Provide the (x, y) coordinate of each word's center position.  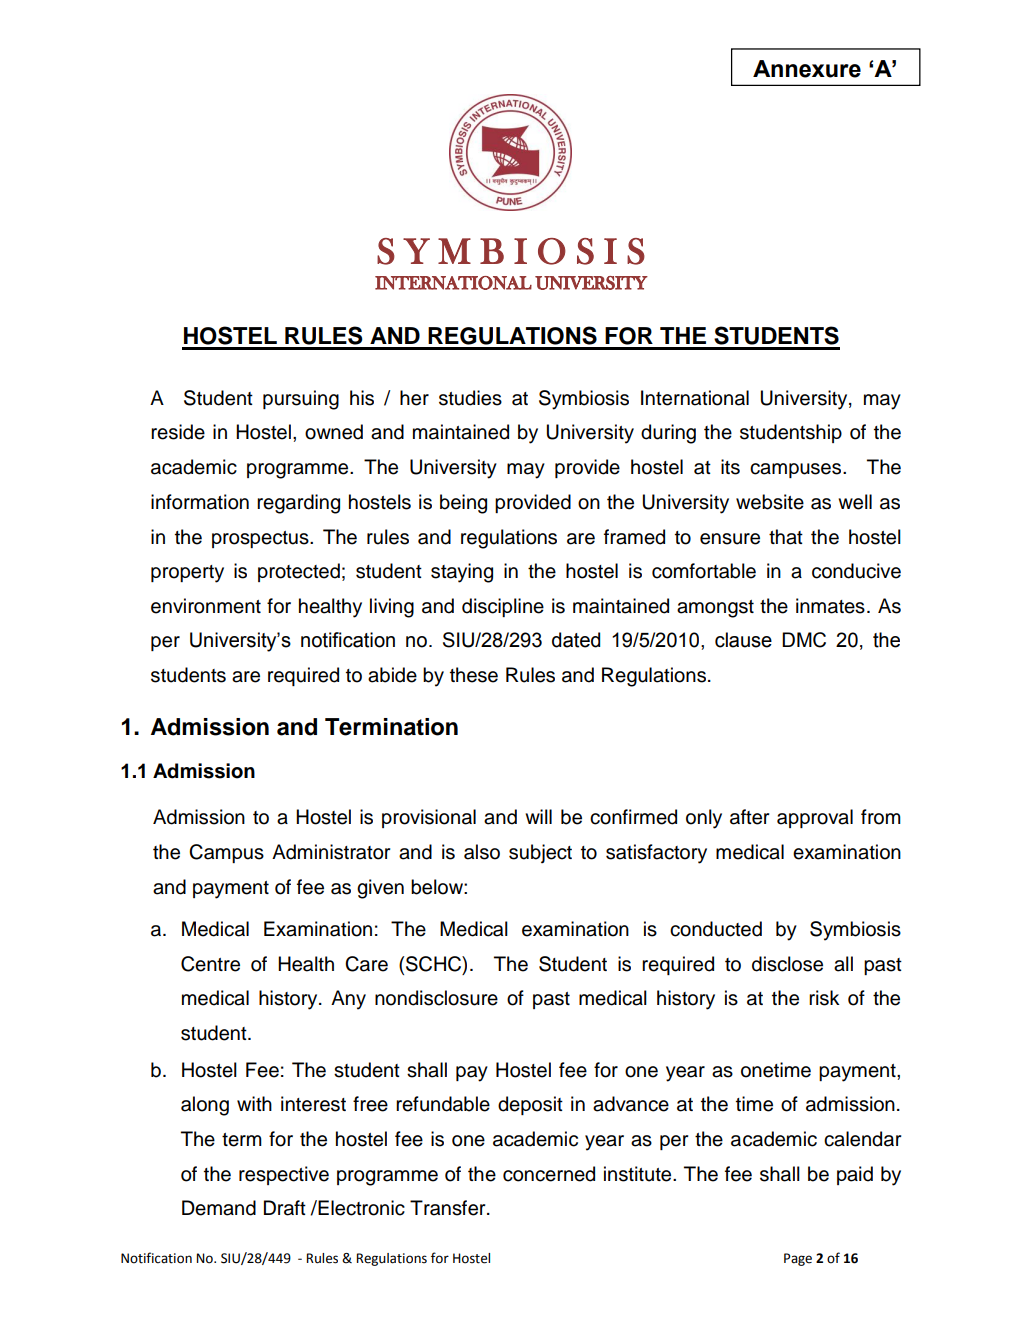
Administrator (331, 852)
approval (815, 818)
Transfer (449, 1208)
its (730, 467)
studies (470, 398)
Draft (285, 1208)
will (538, 816)
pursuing (301, 400)
